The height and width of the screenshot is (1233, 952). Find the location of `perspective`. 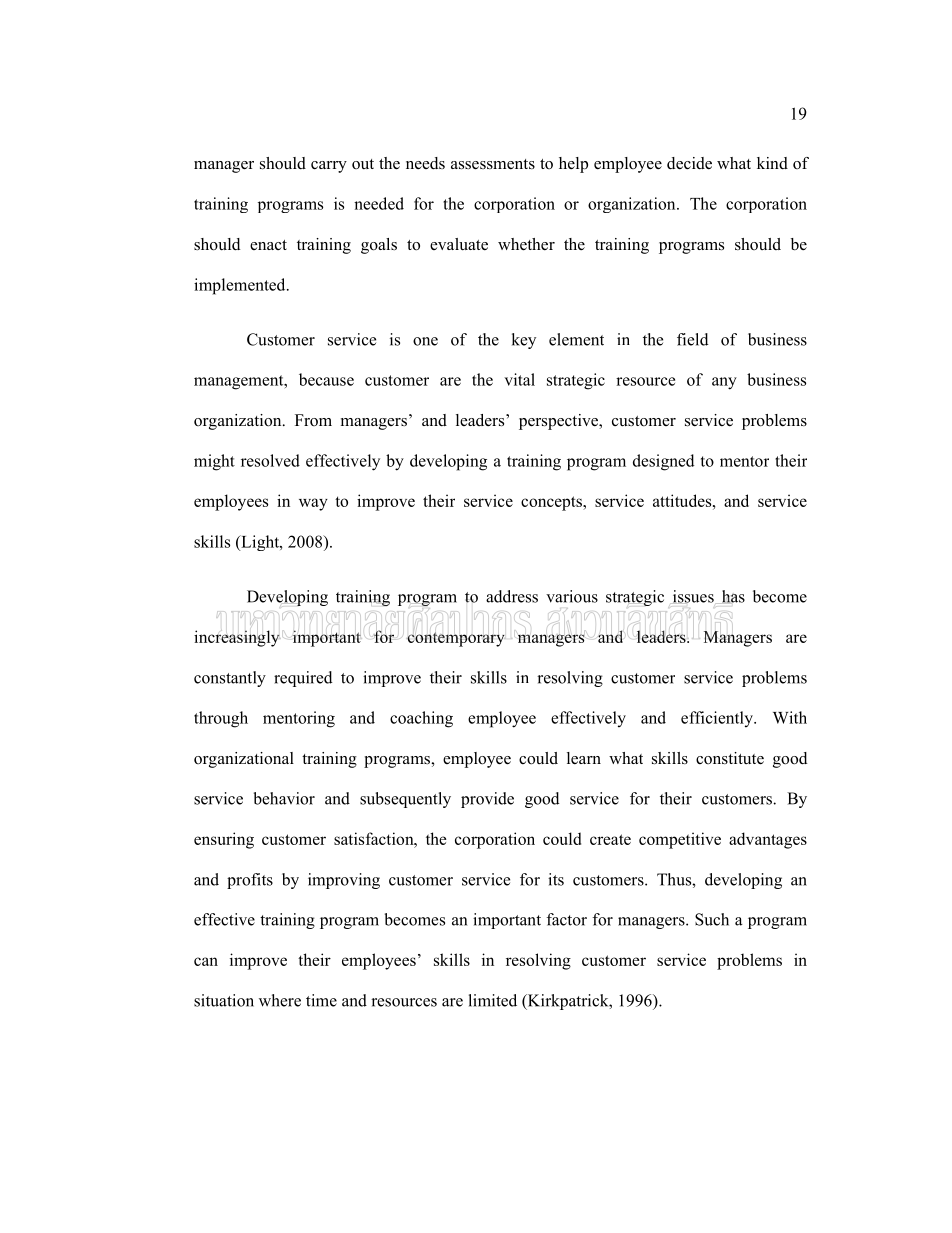

perspective is located at coordinates (560, 422).
